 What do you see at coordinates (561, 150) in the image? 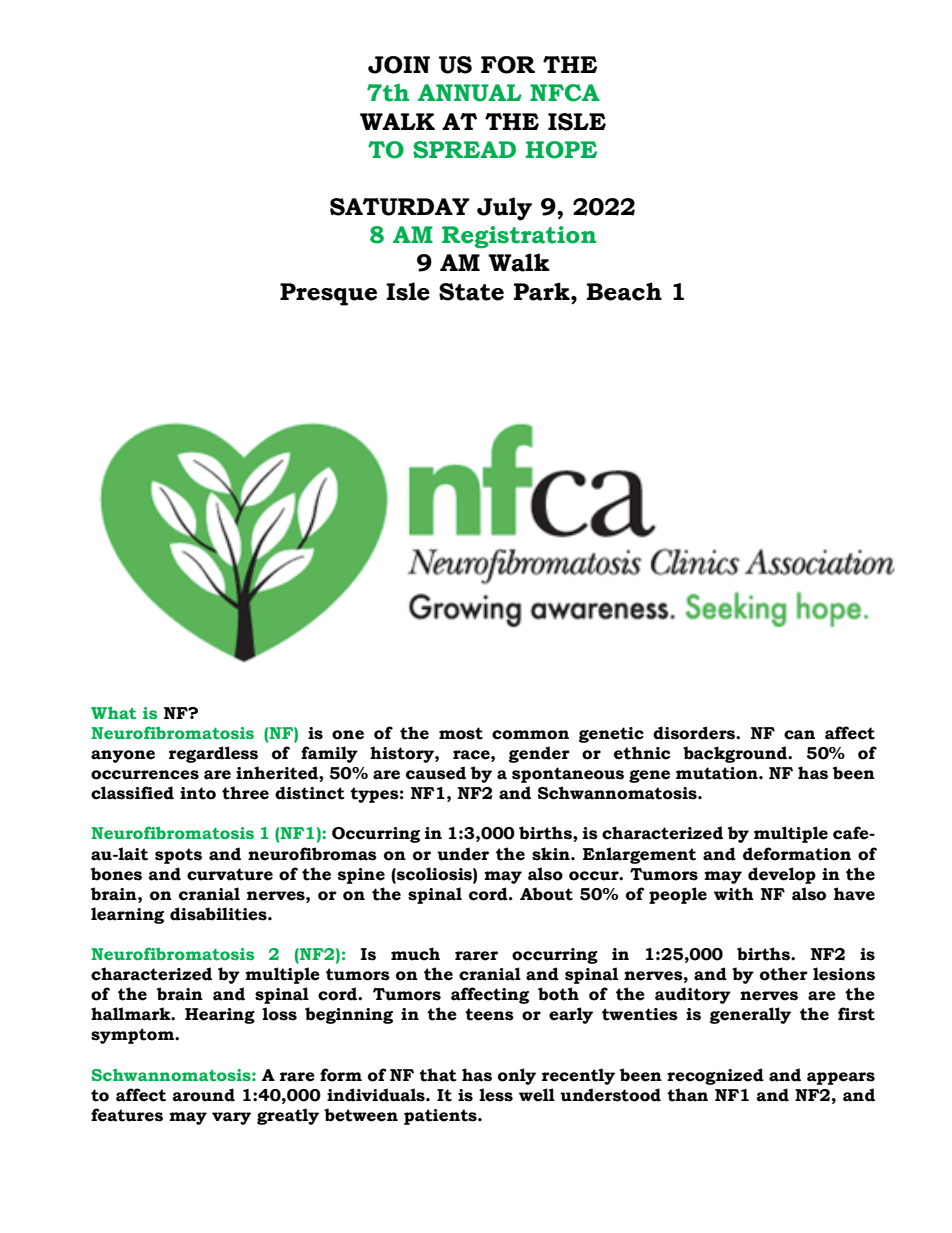
I see `HOPE` at bounding box center [561, 150].
